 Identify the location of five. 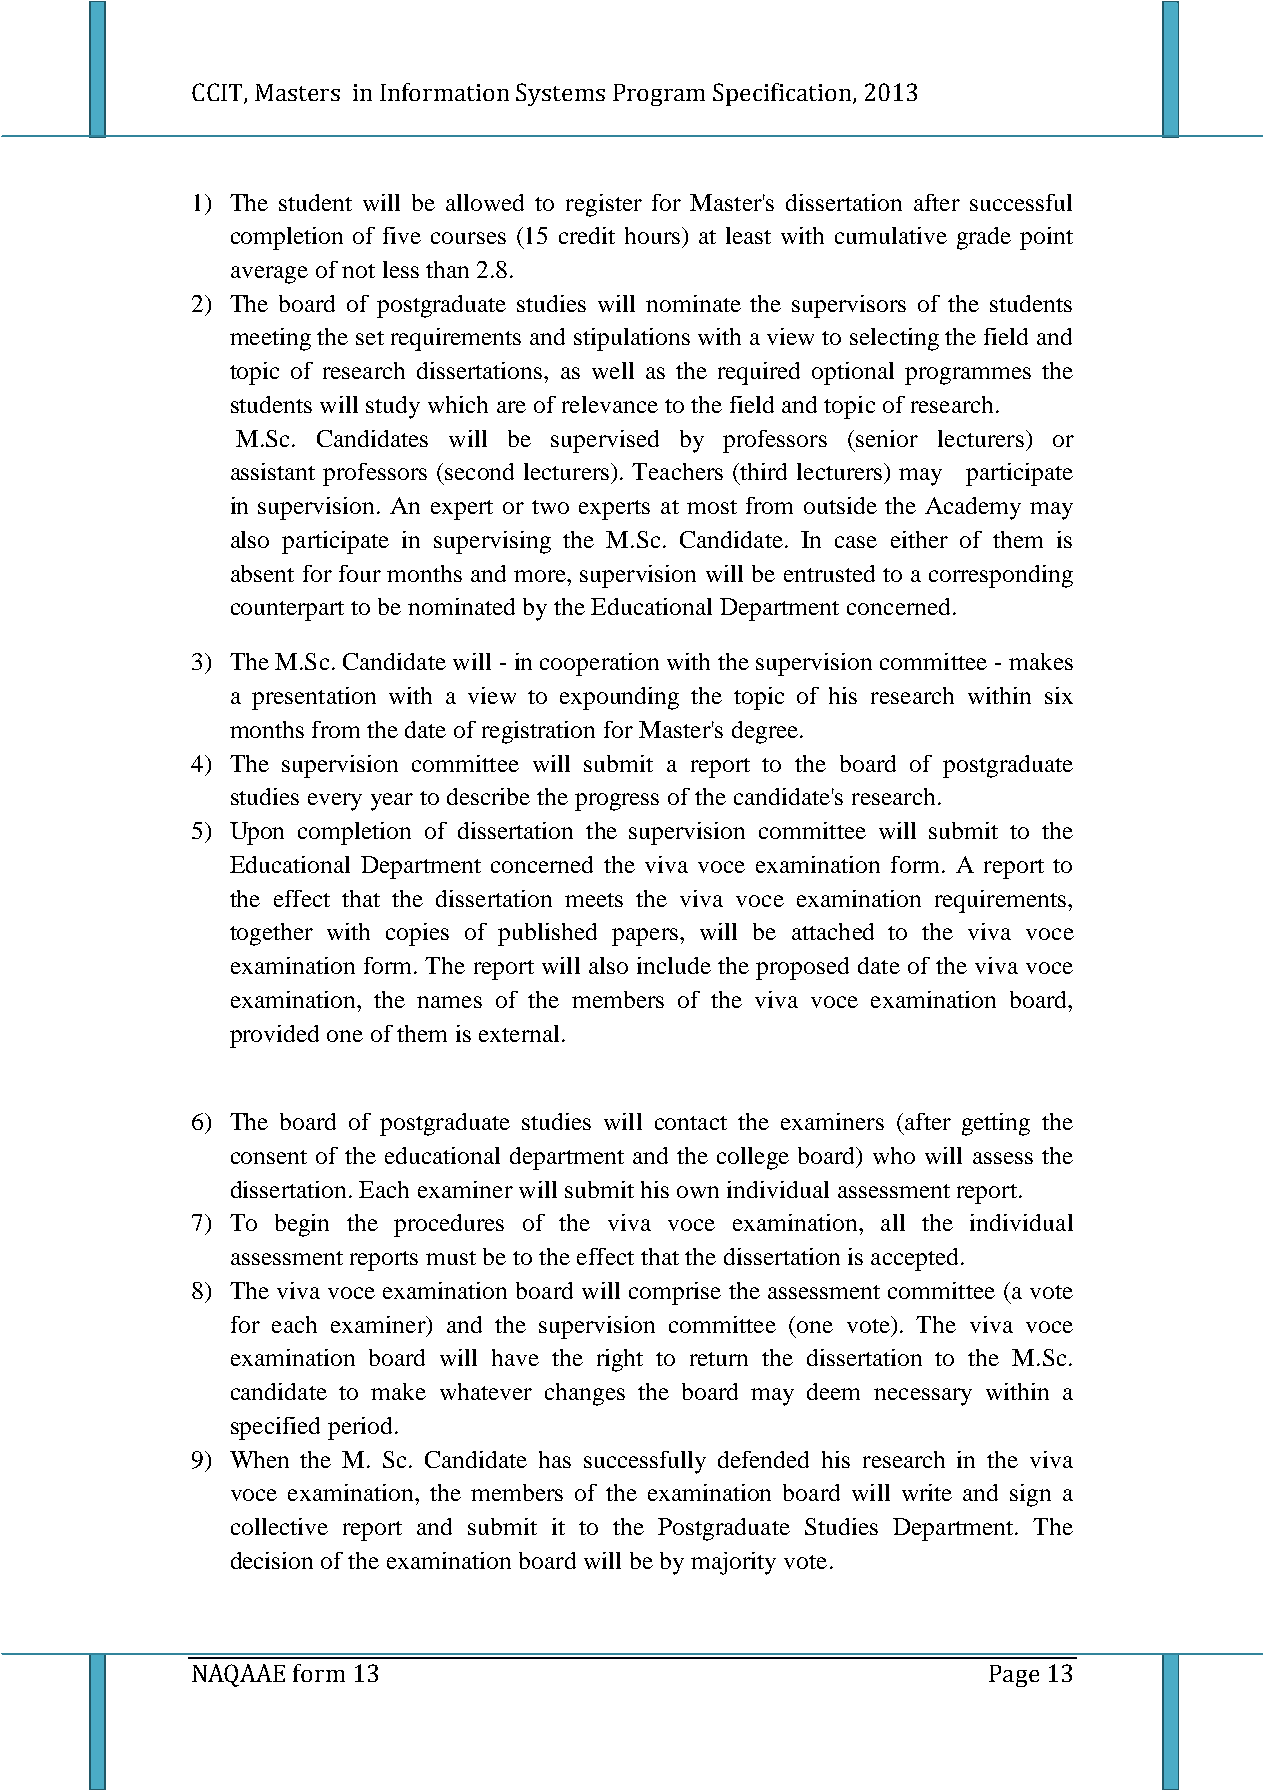
(402, 235).
